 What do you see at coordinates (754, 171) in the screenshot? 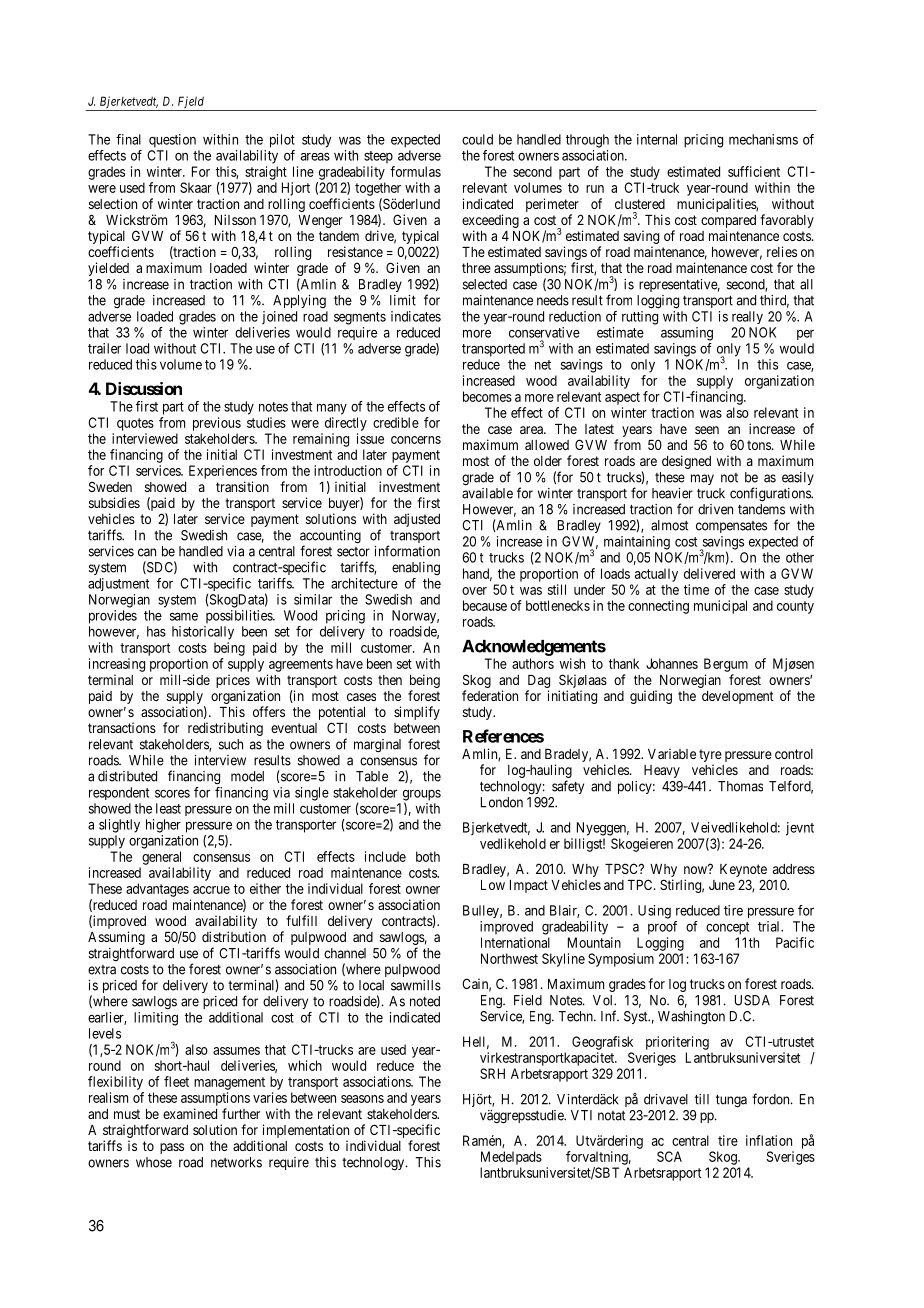
I see `sufficient` at bounding box center [754, 171].
